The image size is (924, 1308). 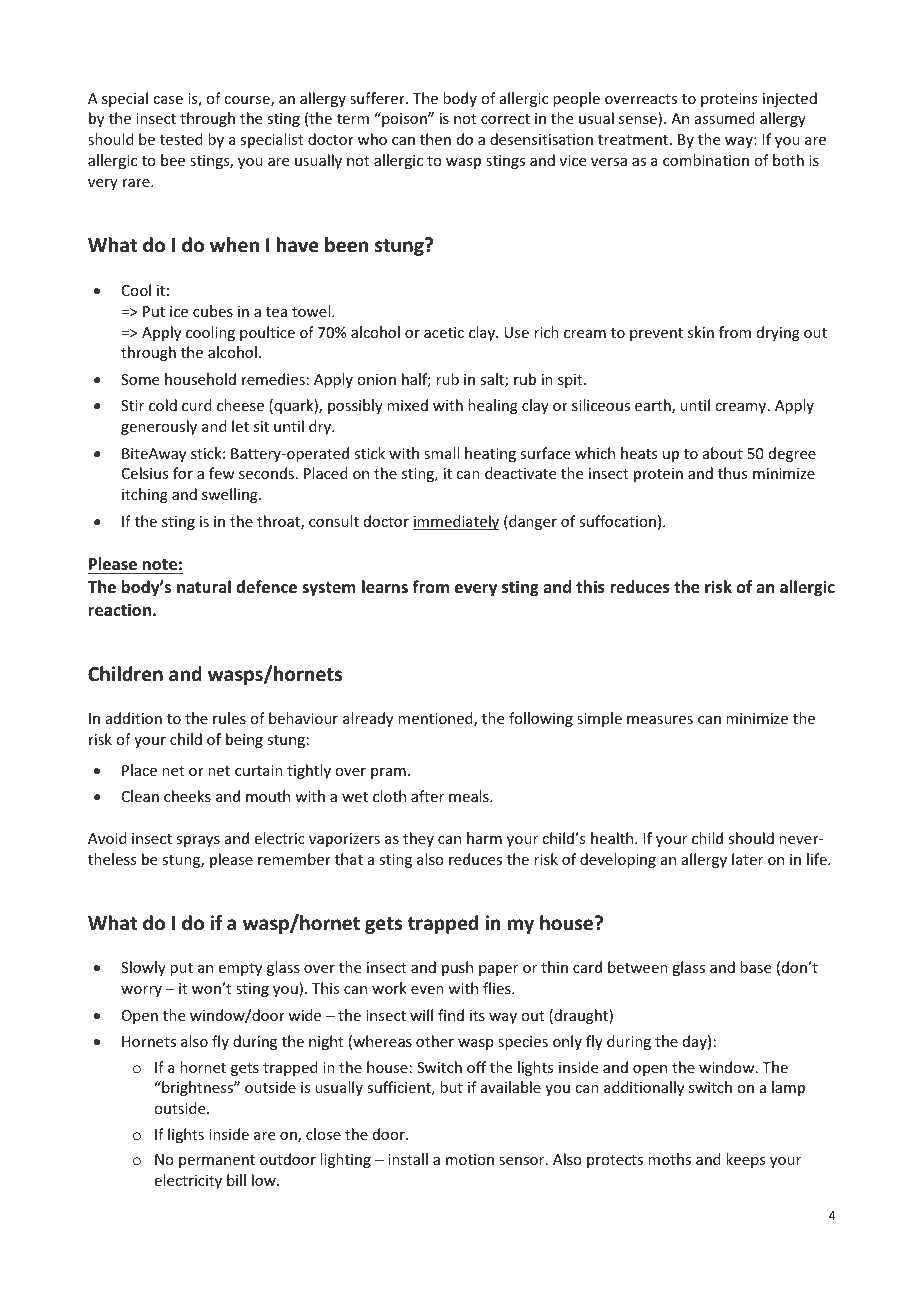 What do you see at coordinates (187, 796) in the image?
I see `cheeks` at bounding box center [187, 796].
